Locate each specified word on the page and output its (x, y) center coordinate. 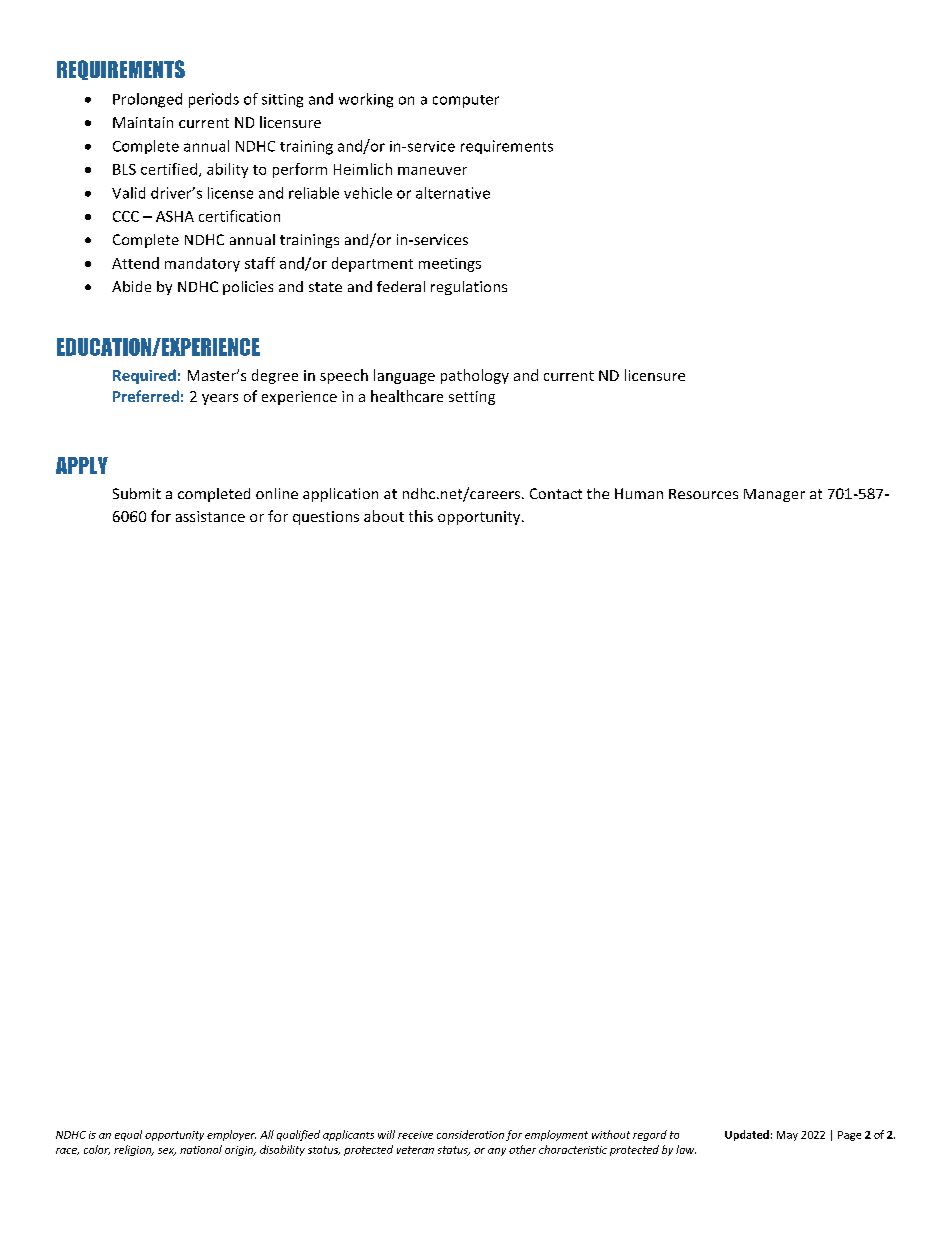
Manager (774, 495)
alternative (453, 193)
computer (466, 101)
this (421, 516)
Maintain (143, 122)
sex (167, 1152)
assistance (210, 516)
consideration (470, 1134)
